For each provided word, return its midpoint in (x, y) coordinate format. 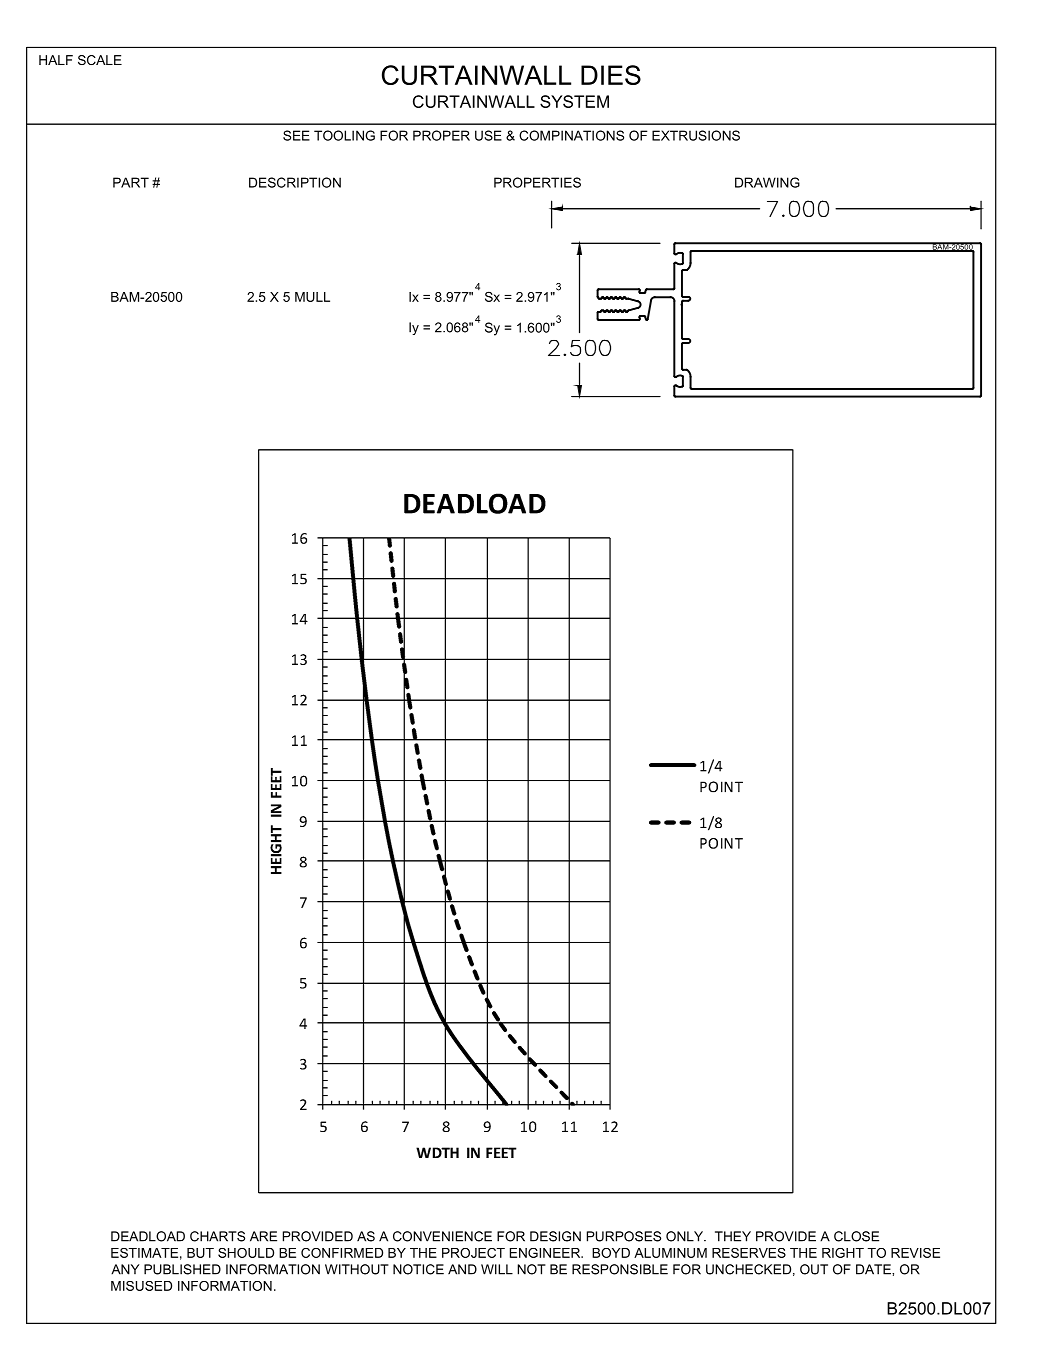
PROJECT (473, 1253)
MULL (312, 297)
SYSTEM (574, 101)
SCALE (100, 60)
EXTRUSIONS (696, 135)
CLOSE (856, 1236)
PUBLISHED (182, 1269)
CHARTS (217, 1236)
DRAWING (767, 182)
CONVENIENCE (442, 1236)
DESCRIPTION (295, 182)
